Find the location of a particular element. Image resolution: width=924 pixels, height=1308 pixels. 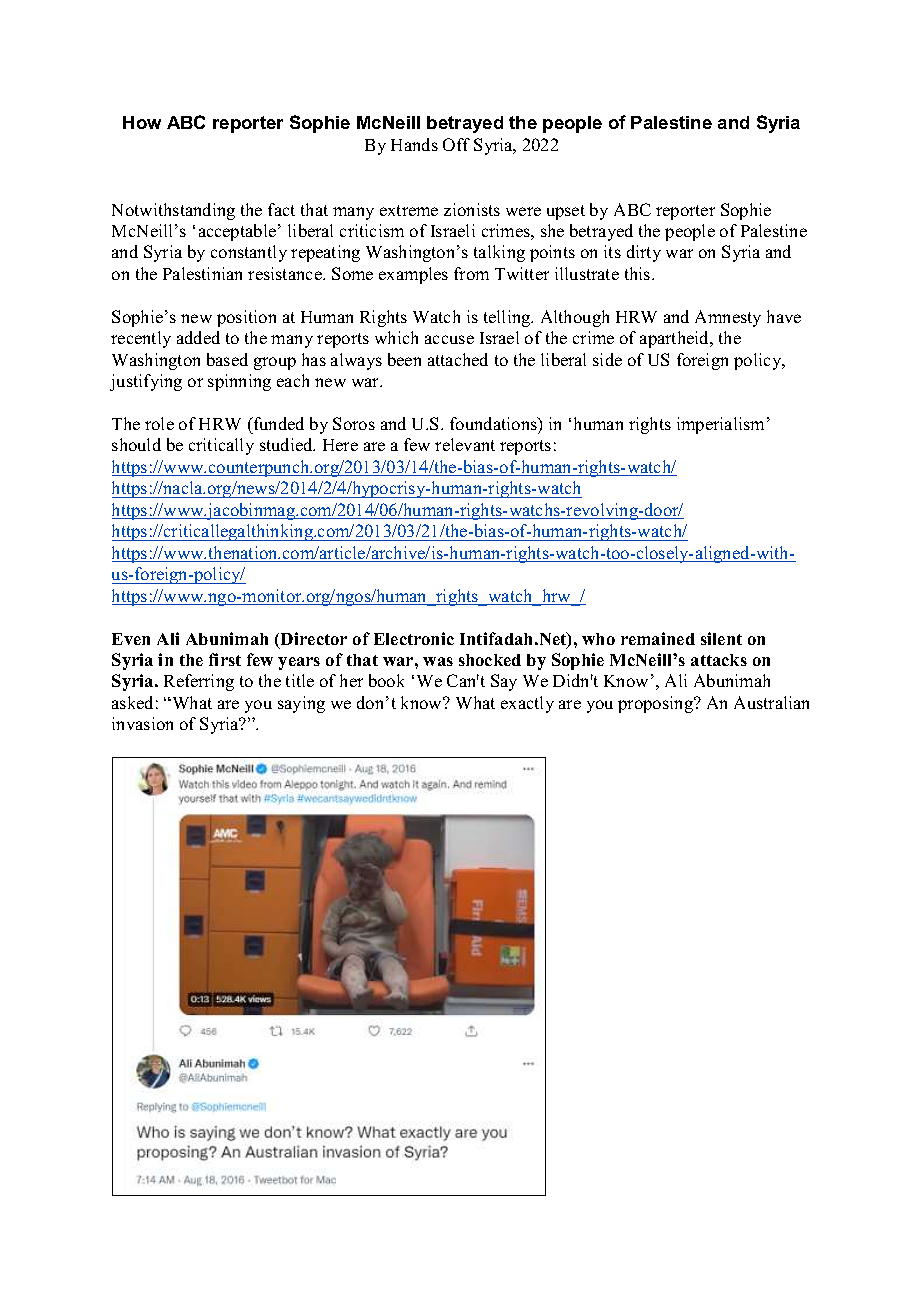

upset is located at coordinates (566, 212).
